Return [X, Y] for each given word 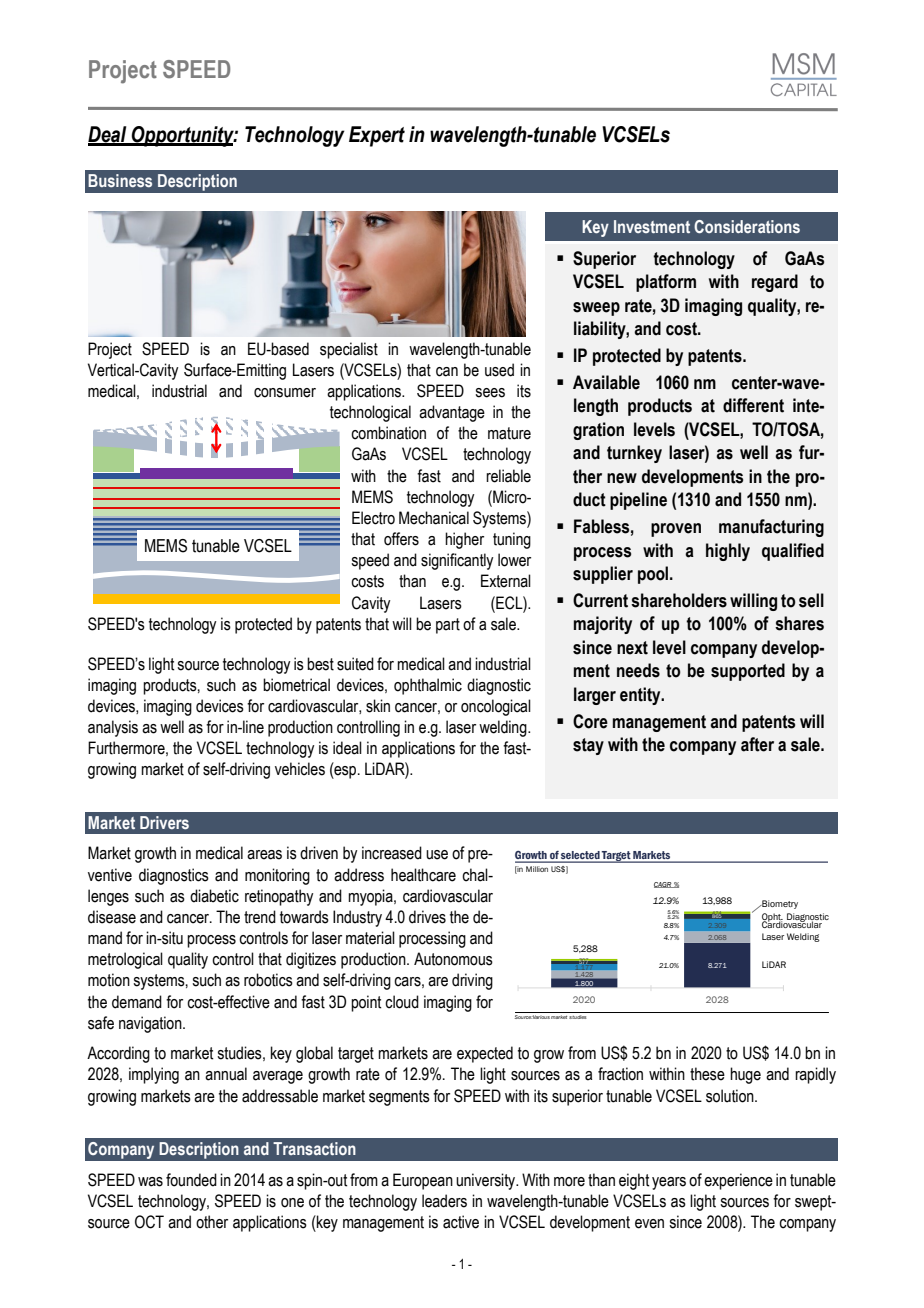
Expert [377, 136]
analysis [113, 728]
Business [120, 180]
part [448, 626]
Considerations [747, 226]
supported [748, 672]
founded [191, 1180]
